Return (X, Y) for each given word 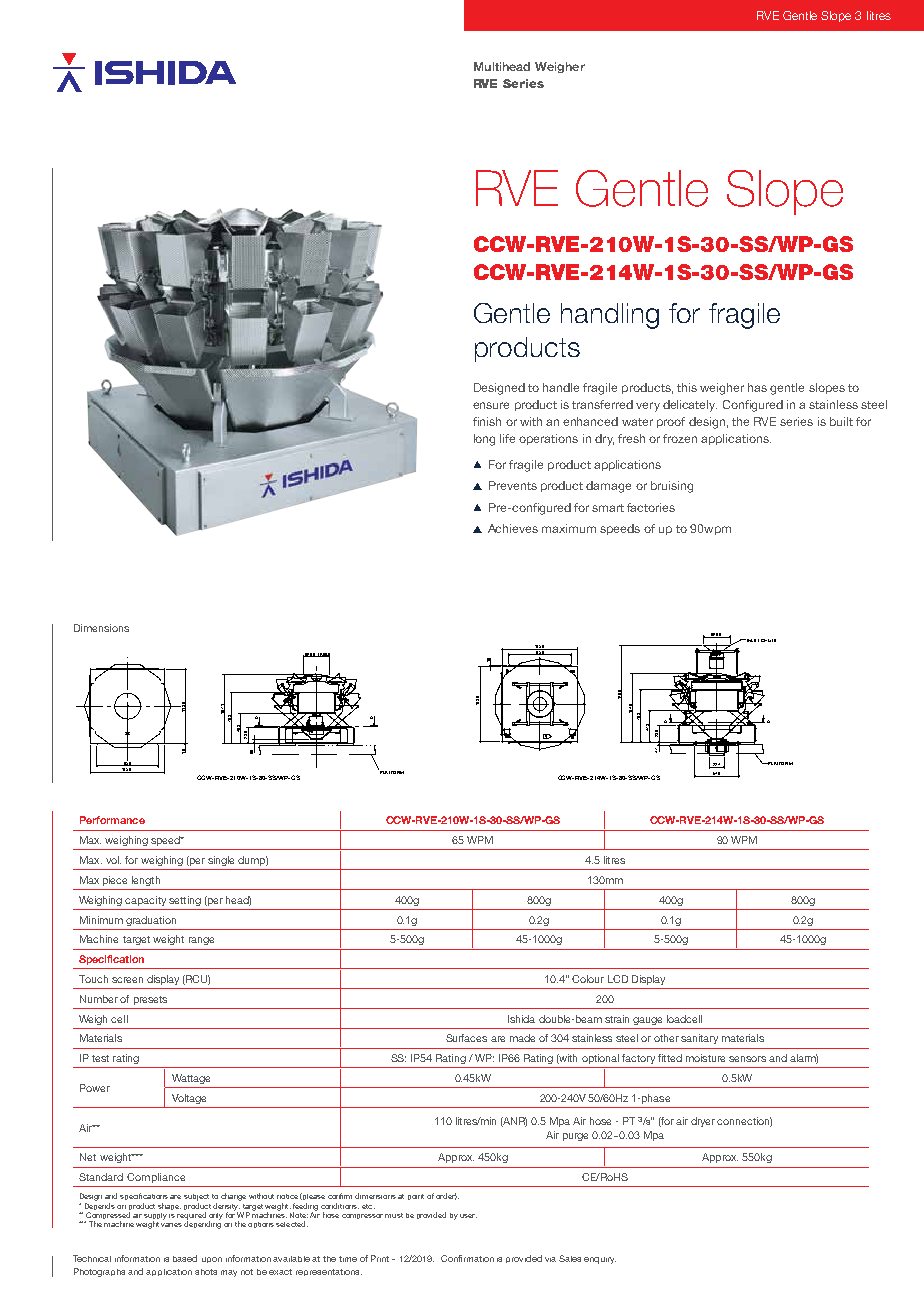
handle (561, 387)
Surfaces (466, 1038)
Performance (112, 820)
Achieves (513, 528)
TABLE (323, 655)
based (185, 1258)
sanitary (699, 1039)
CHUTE (768, 640)
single (221, 861)
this (687, 387)
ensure (491, 405)
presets (150, 1000)
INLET (752, 640)
